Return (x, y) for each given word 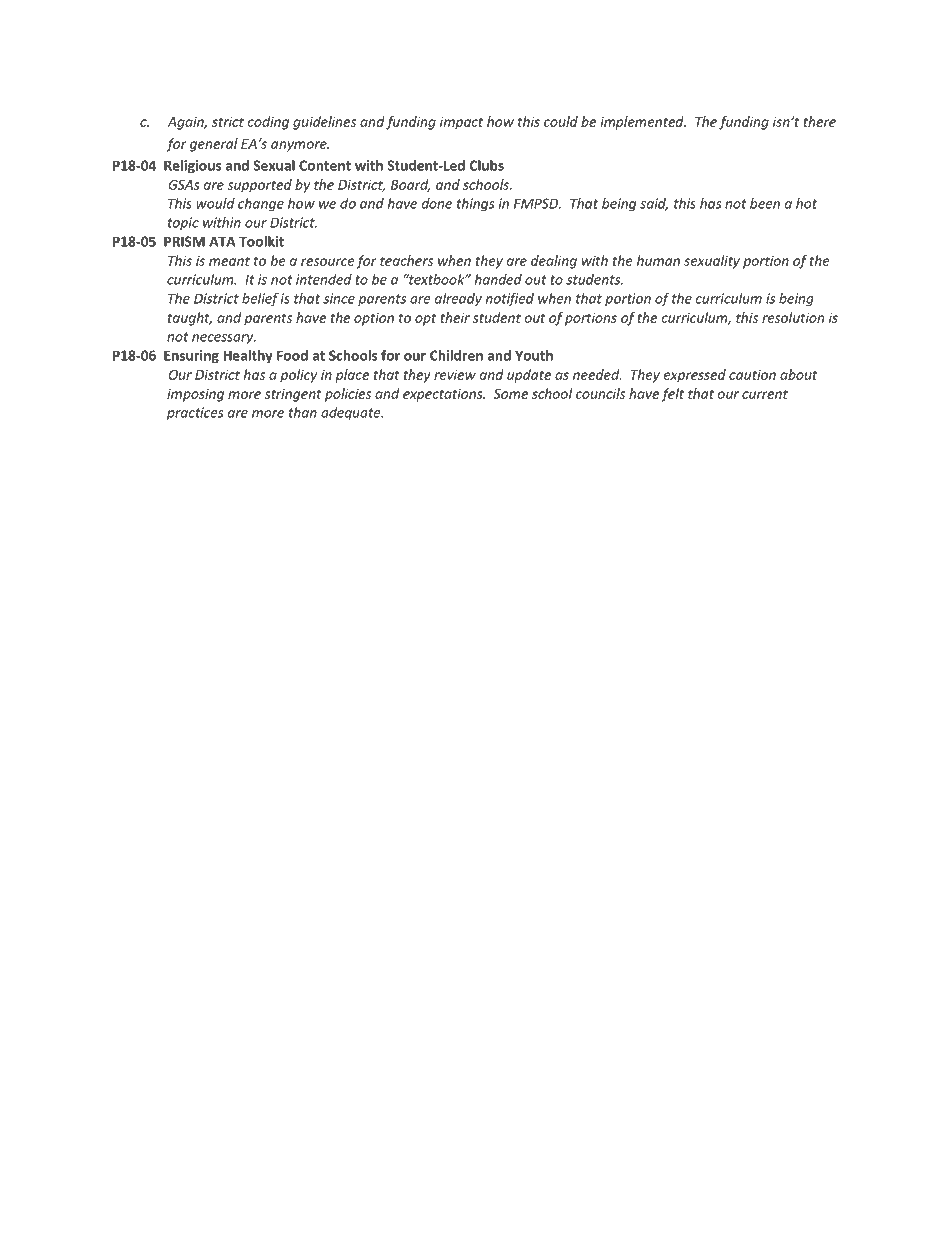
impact (461, 123)
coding (268, 123)
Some (511, 394)
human (658, 260)
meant (229, 261)
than (303, 412)
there (819, 121)
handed (498, 279)
